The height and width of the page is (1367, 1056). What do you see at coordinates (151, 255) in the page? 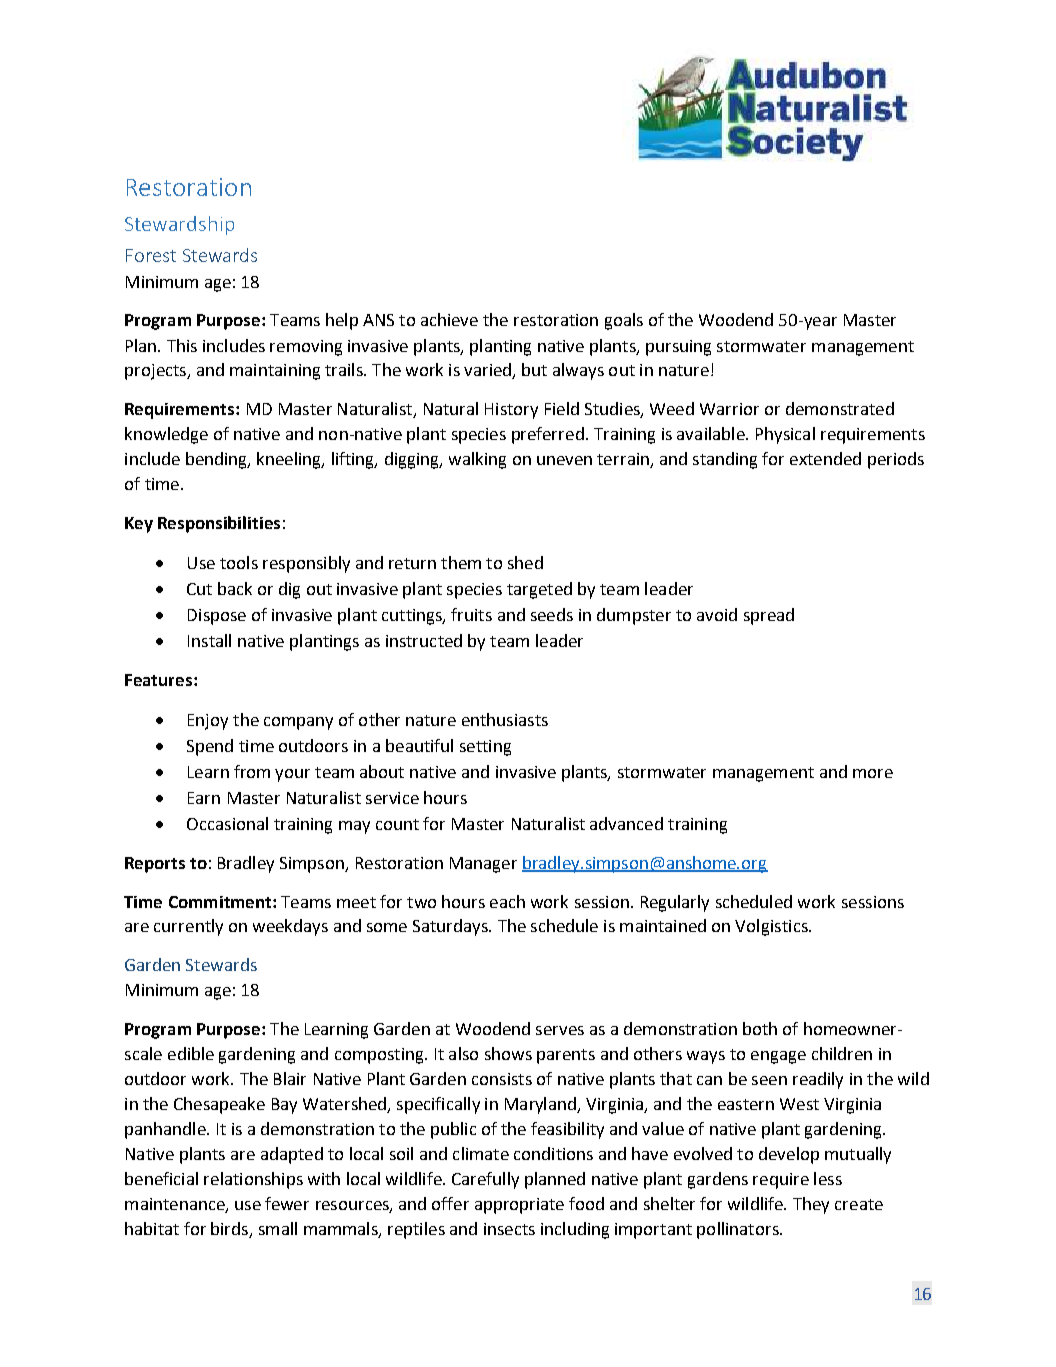
I see `Forest` at bounding box center [151, 255].
